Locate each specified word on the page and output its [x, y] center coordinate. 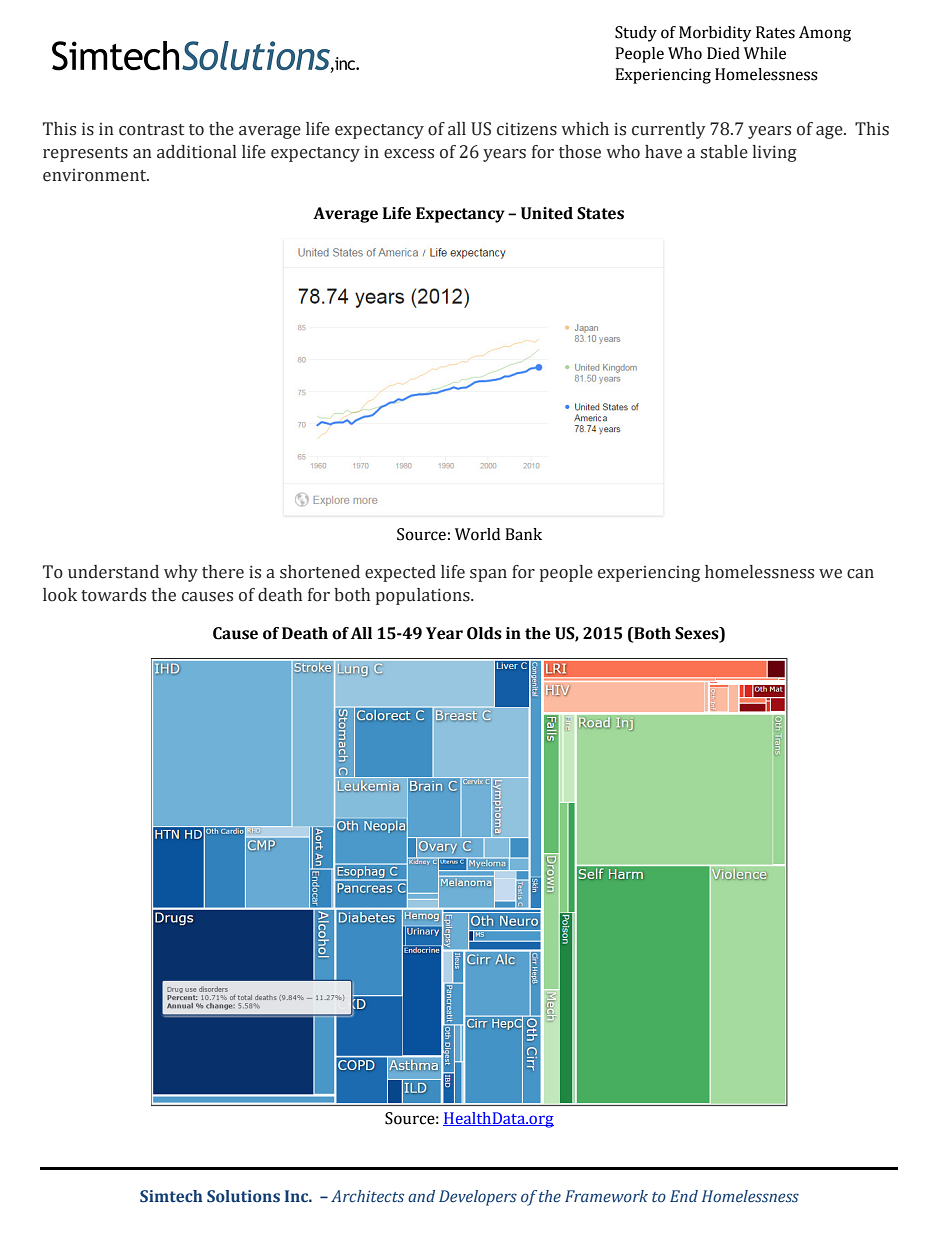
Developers [478, 1198]
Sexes [698, 633]
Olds [484, 633]
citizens [527, 129]
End [684, 1196]
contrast [151, 130]
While [765, 53]
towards [113, 595]
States [600, 213]
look [60, 595]
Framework [606, 1196]
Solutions [243, 1196]
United [547, 213]
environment [96, 175]
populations [424, 596]
